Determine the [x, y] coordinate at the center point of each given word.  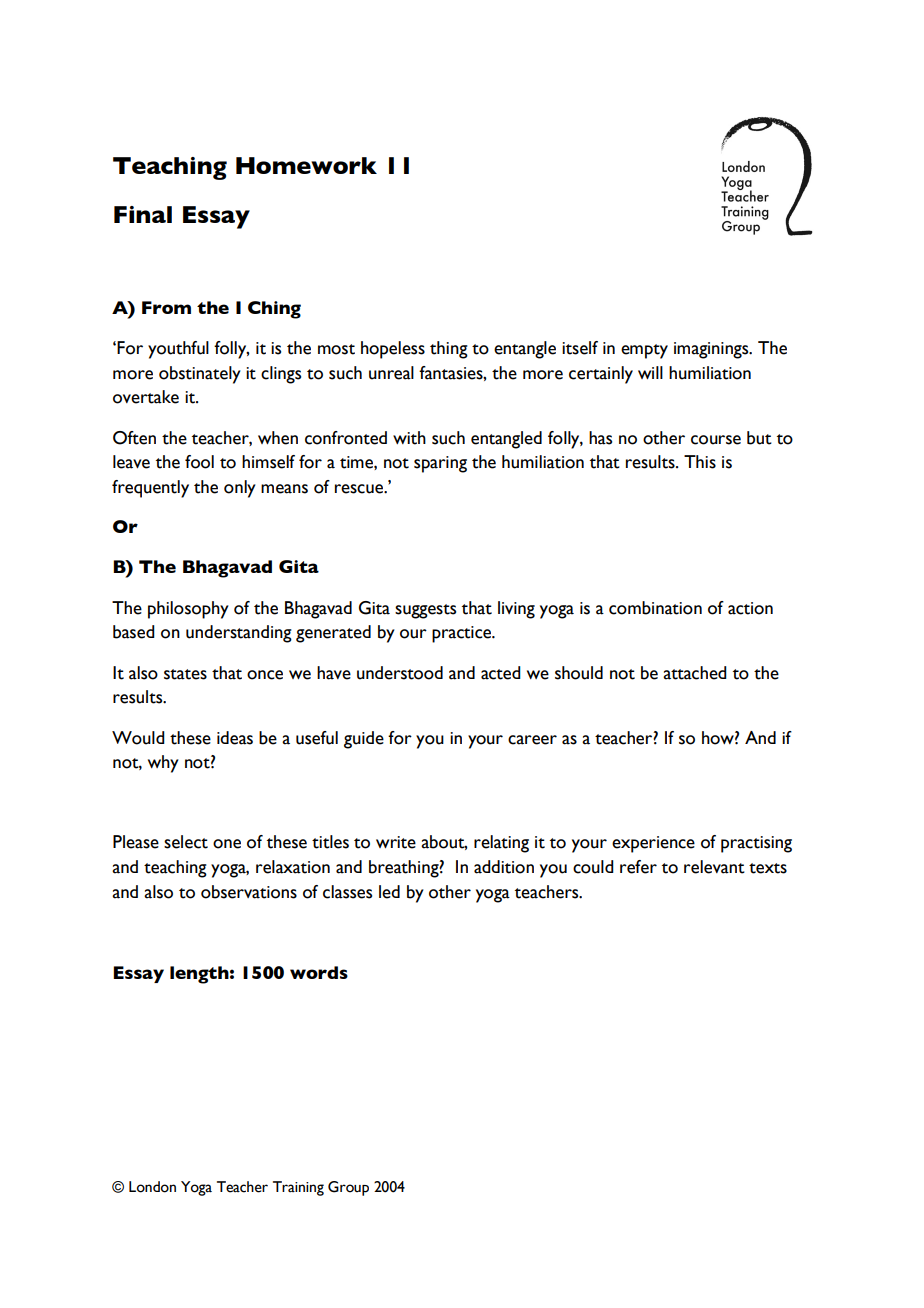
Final [143, 214]
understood [400, 673]
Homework [306, 165]
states [185, 674]
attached [695, 673]
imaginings [712, 350]
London [152, 1187]
